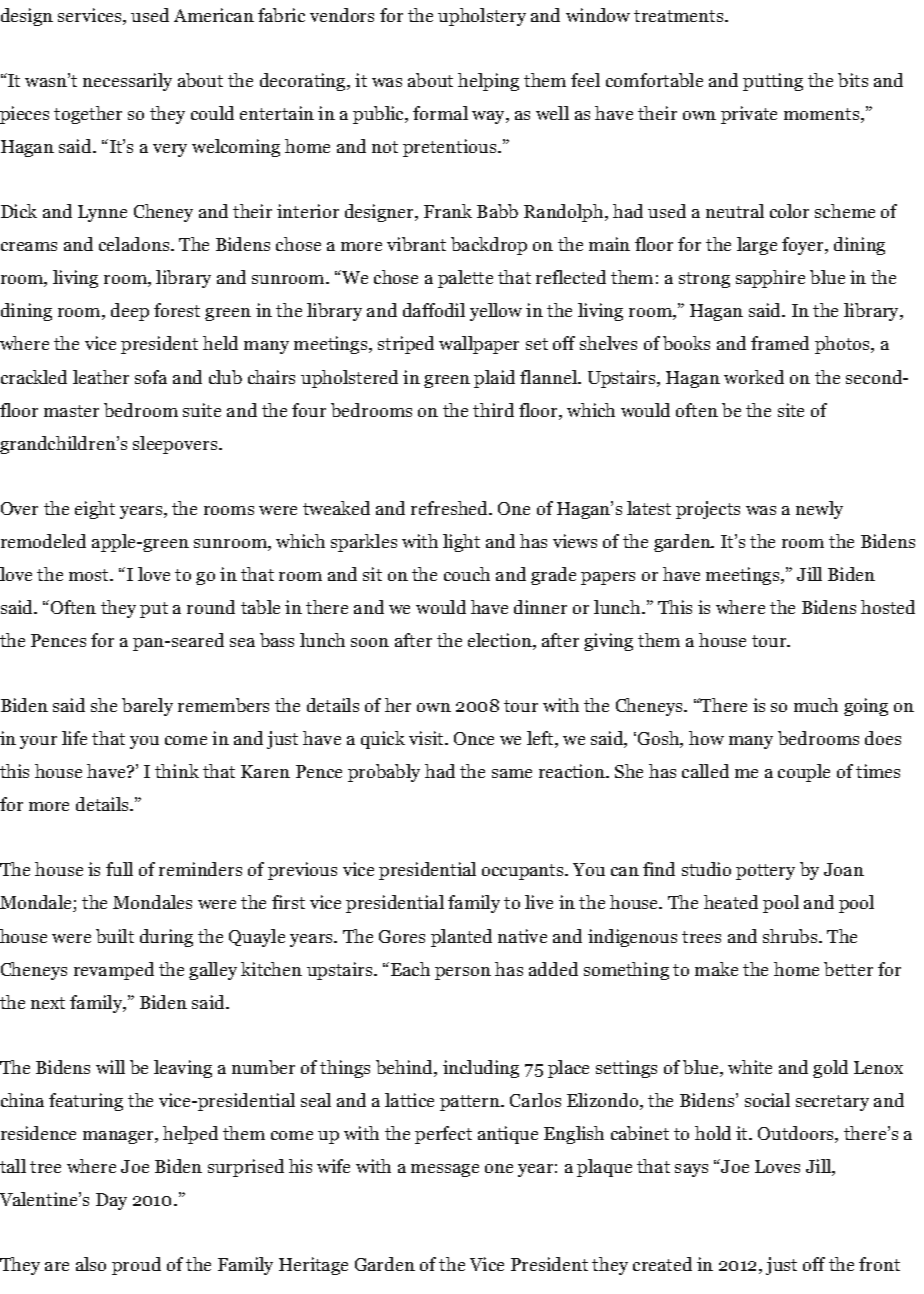 This screenshot has height=1294, width=924. Describe the element at coordinates (488, 82) in the screenshot. I see `helping` at that location.
